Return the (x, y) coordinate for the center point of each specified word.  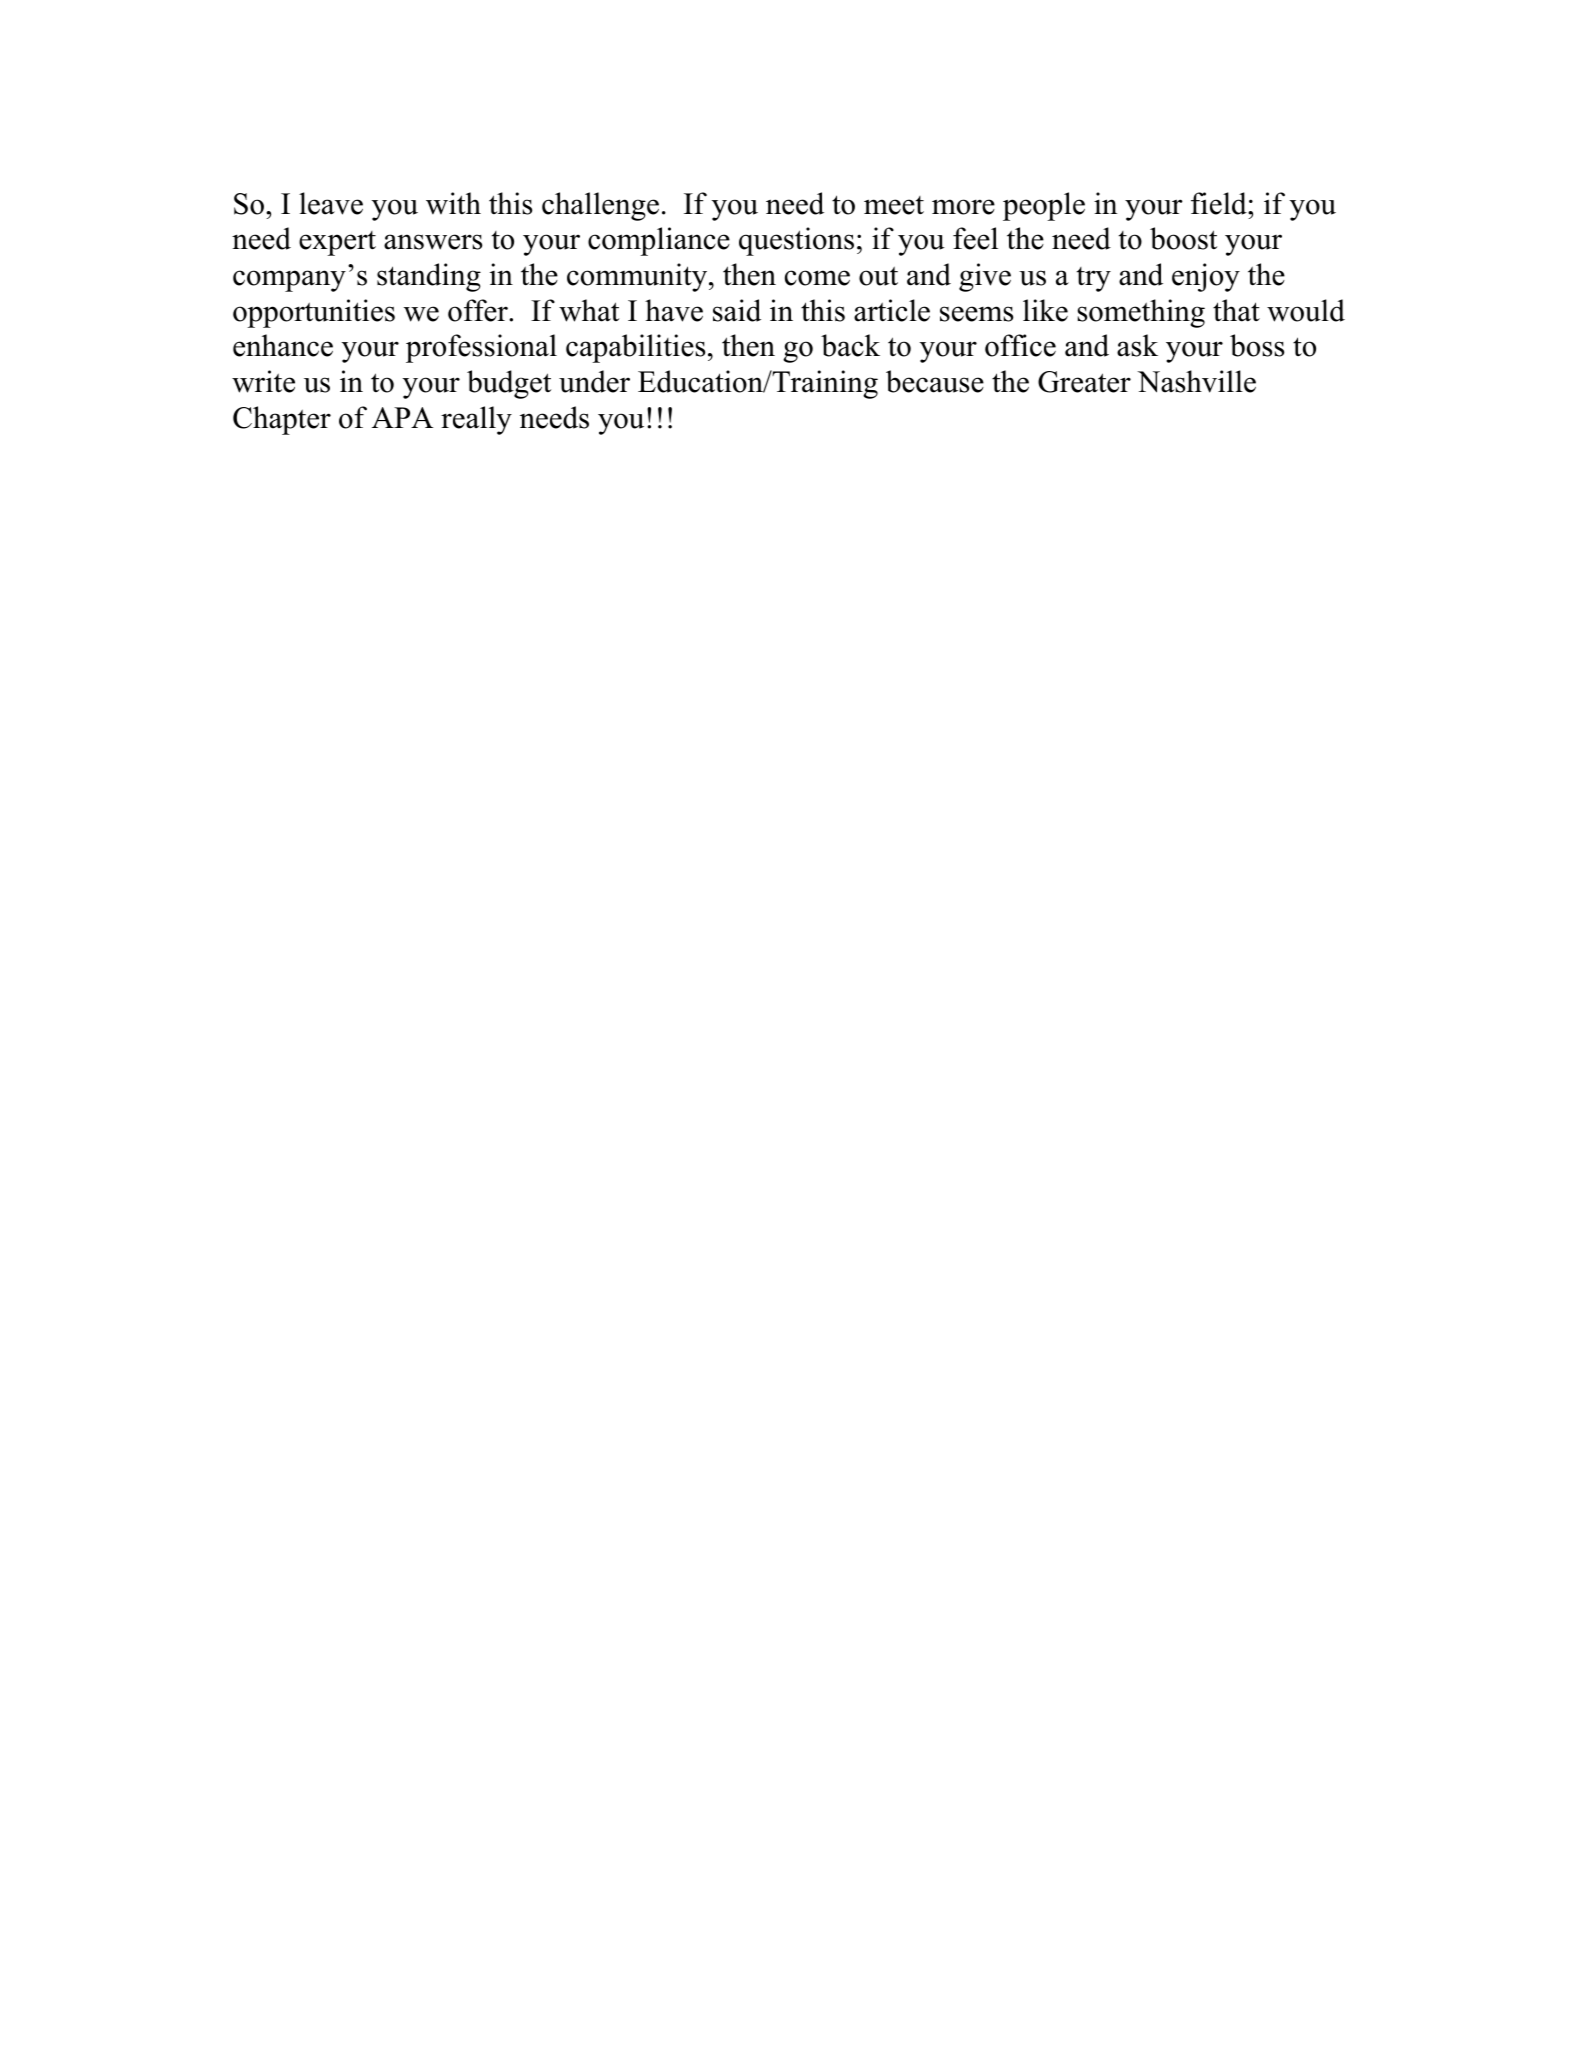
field (1220, 203)
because (935, 381)
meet (894, 205)
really (476, 420)
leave (331, 203)
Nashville (1196, 381)
